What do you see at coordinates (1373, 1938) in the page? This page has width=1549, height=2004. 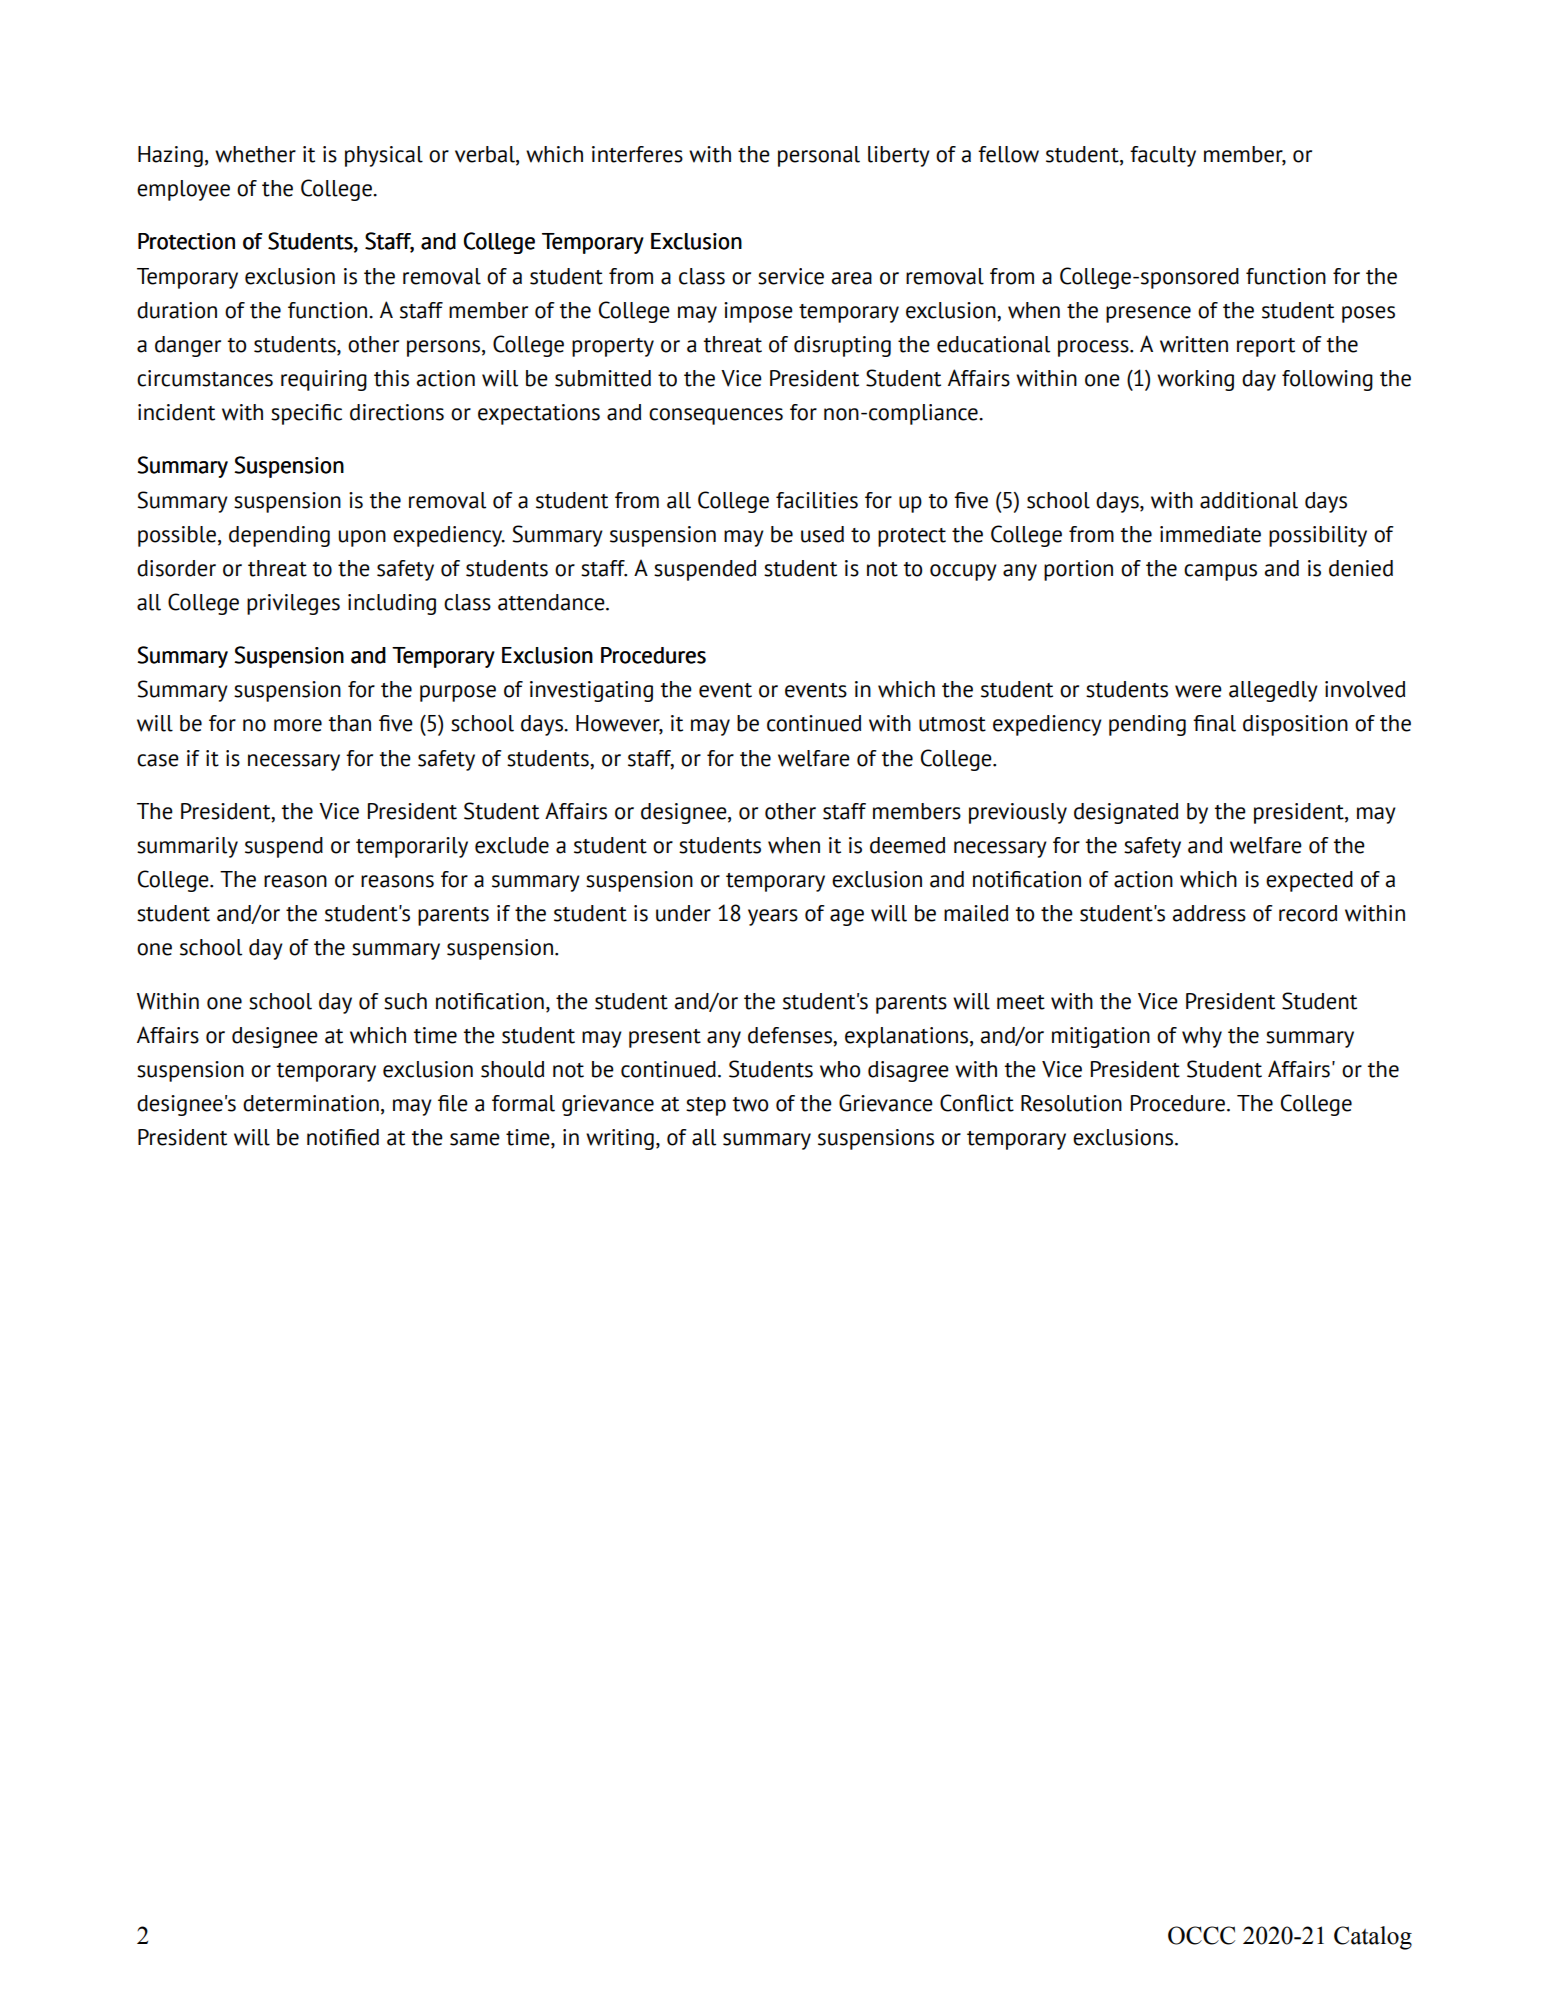 I see `Catalog` at bounding box center [1373, 1938].
